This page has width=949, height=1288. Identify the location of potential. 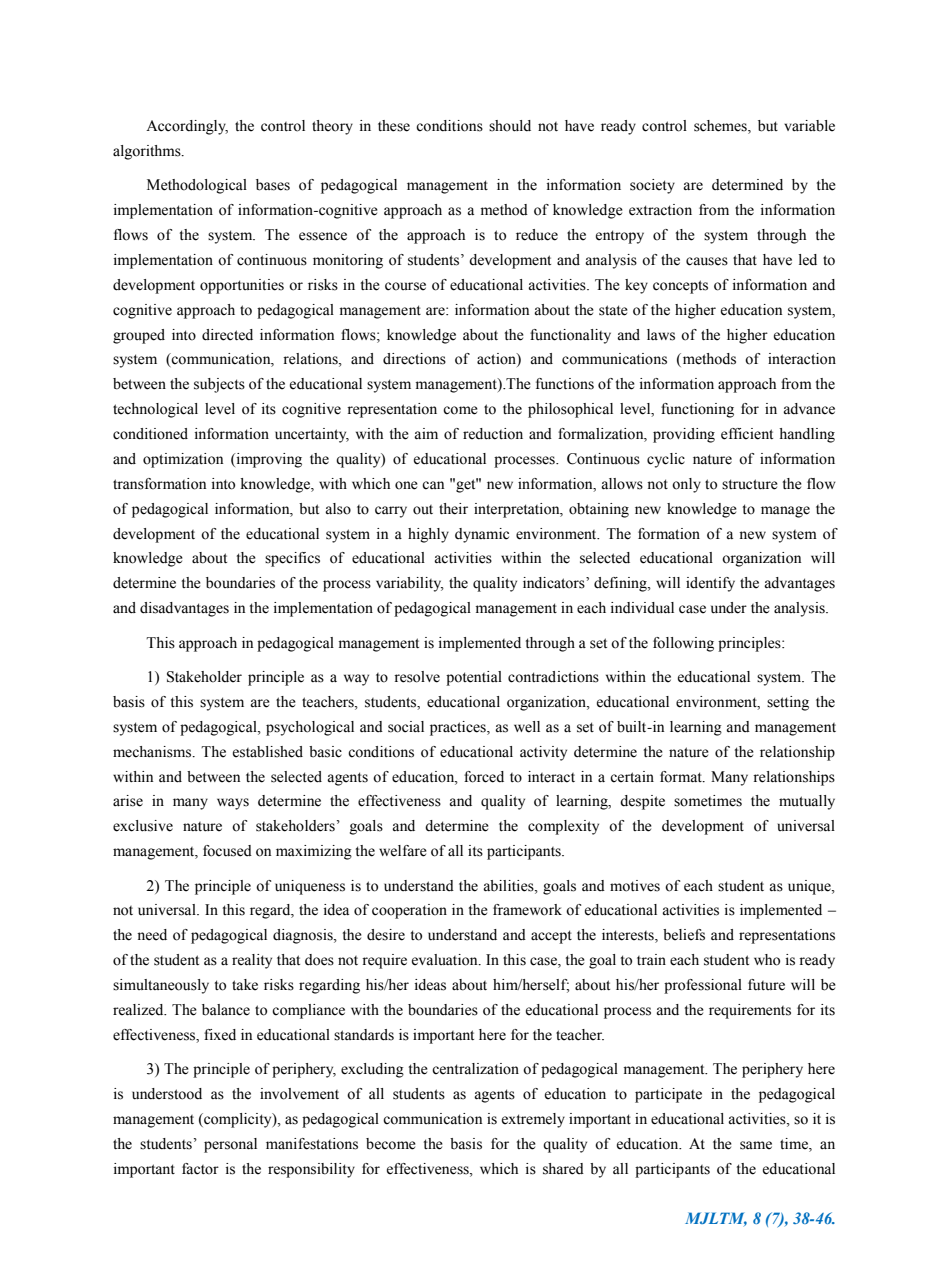
(474, 678).
